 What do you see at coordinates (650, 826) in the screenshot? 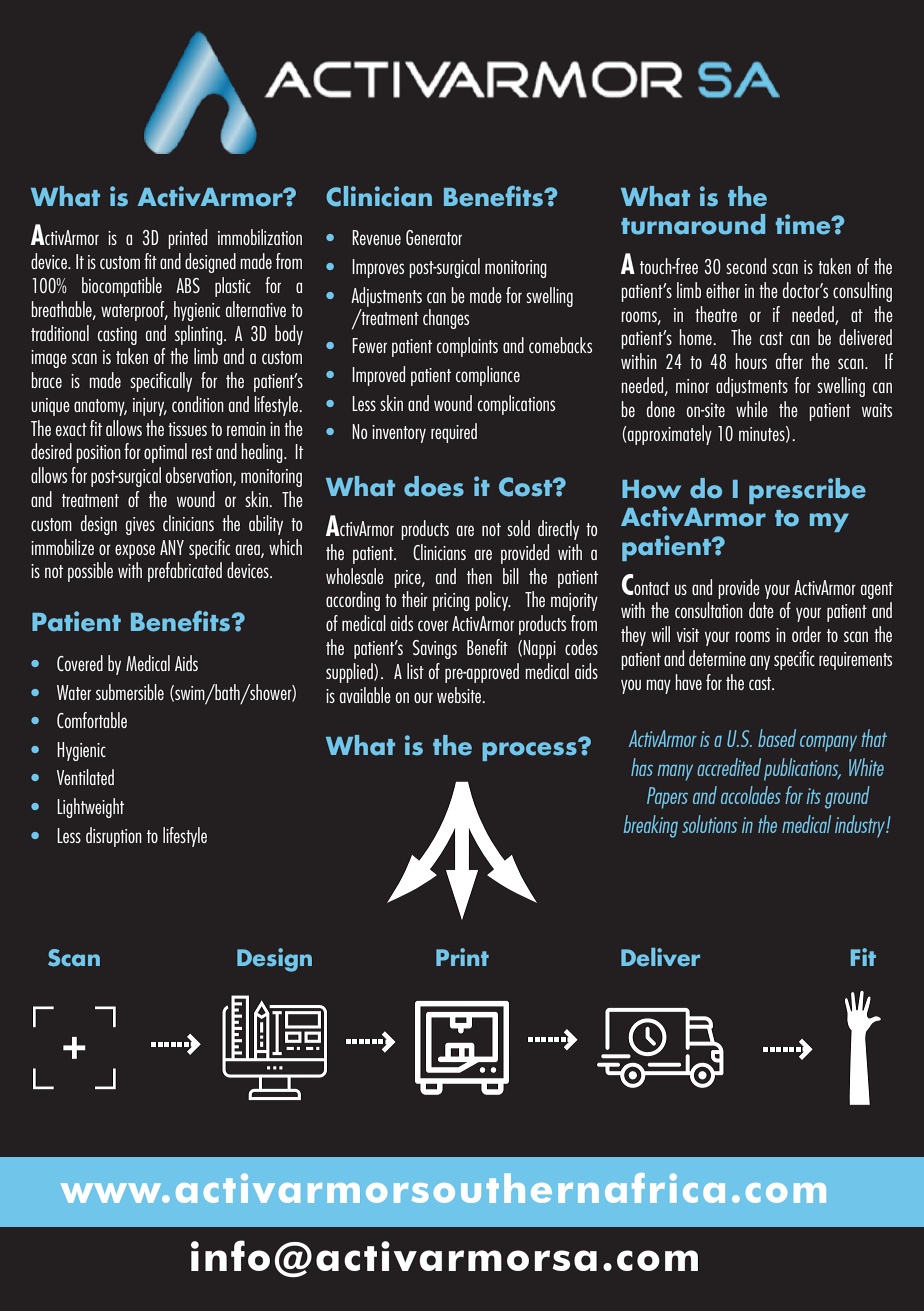
I see `breaking` at bounding box center [650, 826].
